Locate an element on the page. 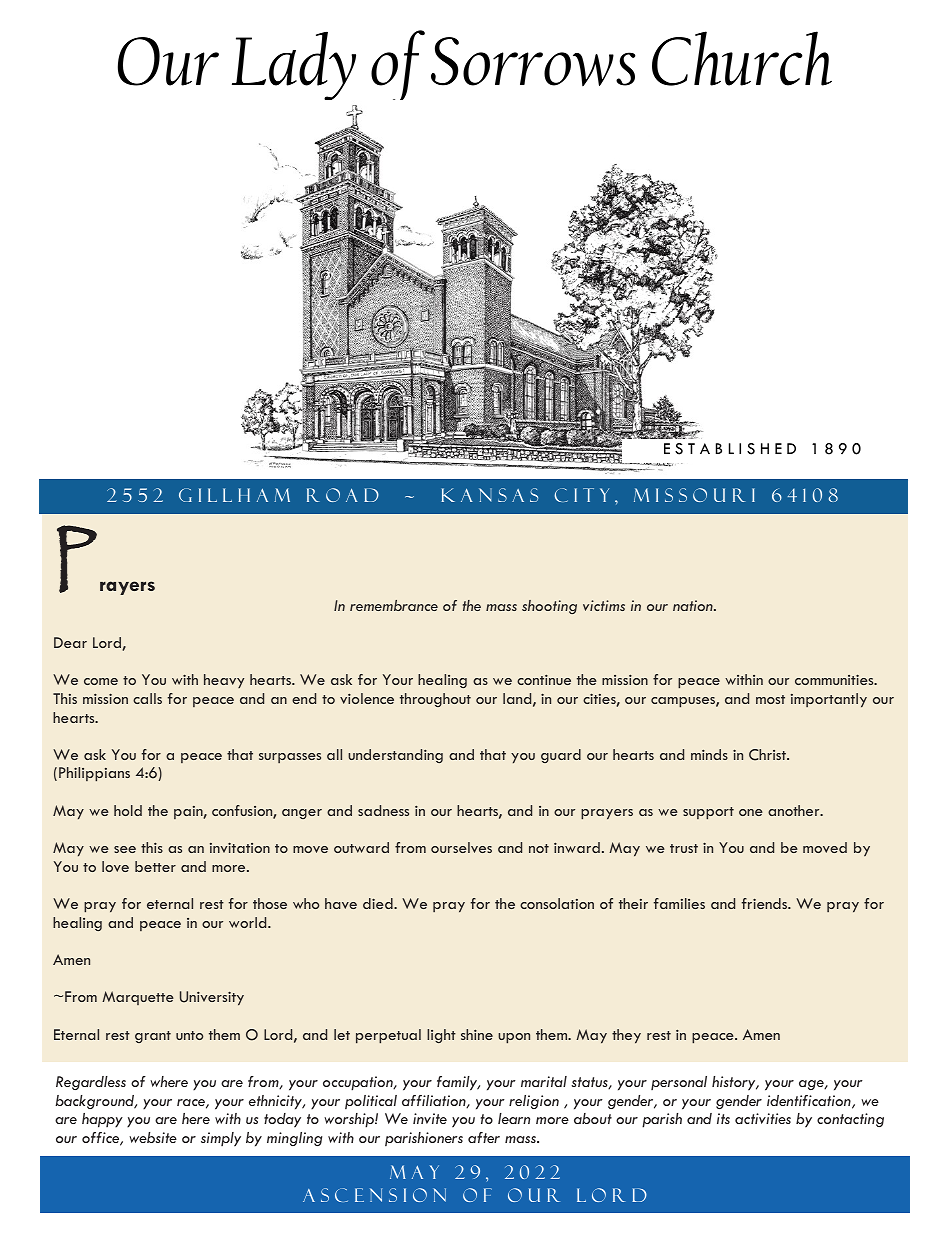 This document has width=952, height=1233. Lady is located at coordinates (294, 65).
